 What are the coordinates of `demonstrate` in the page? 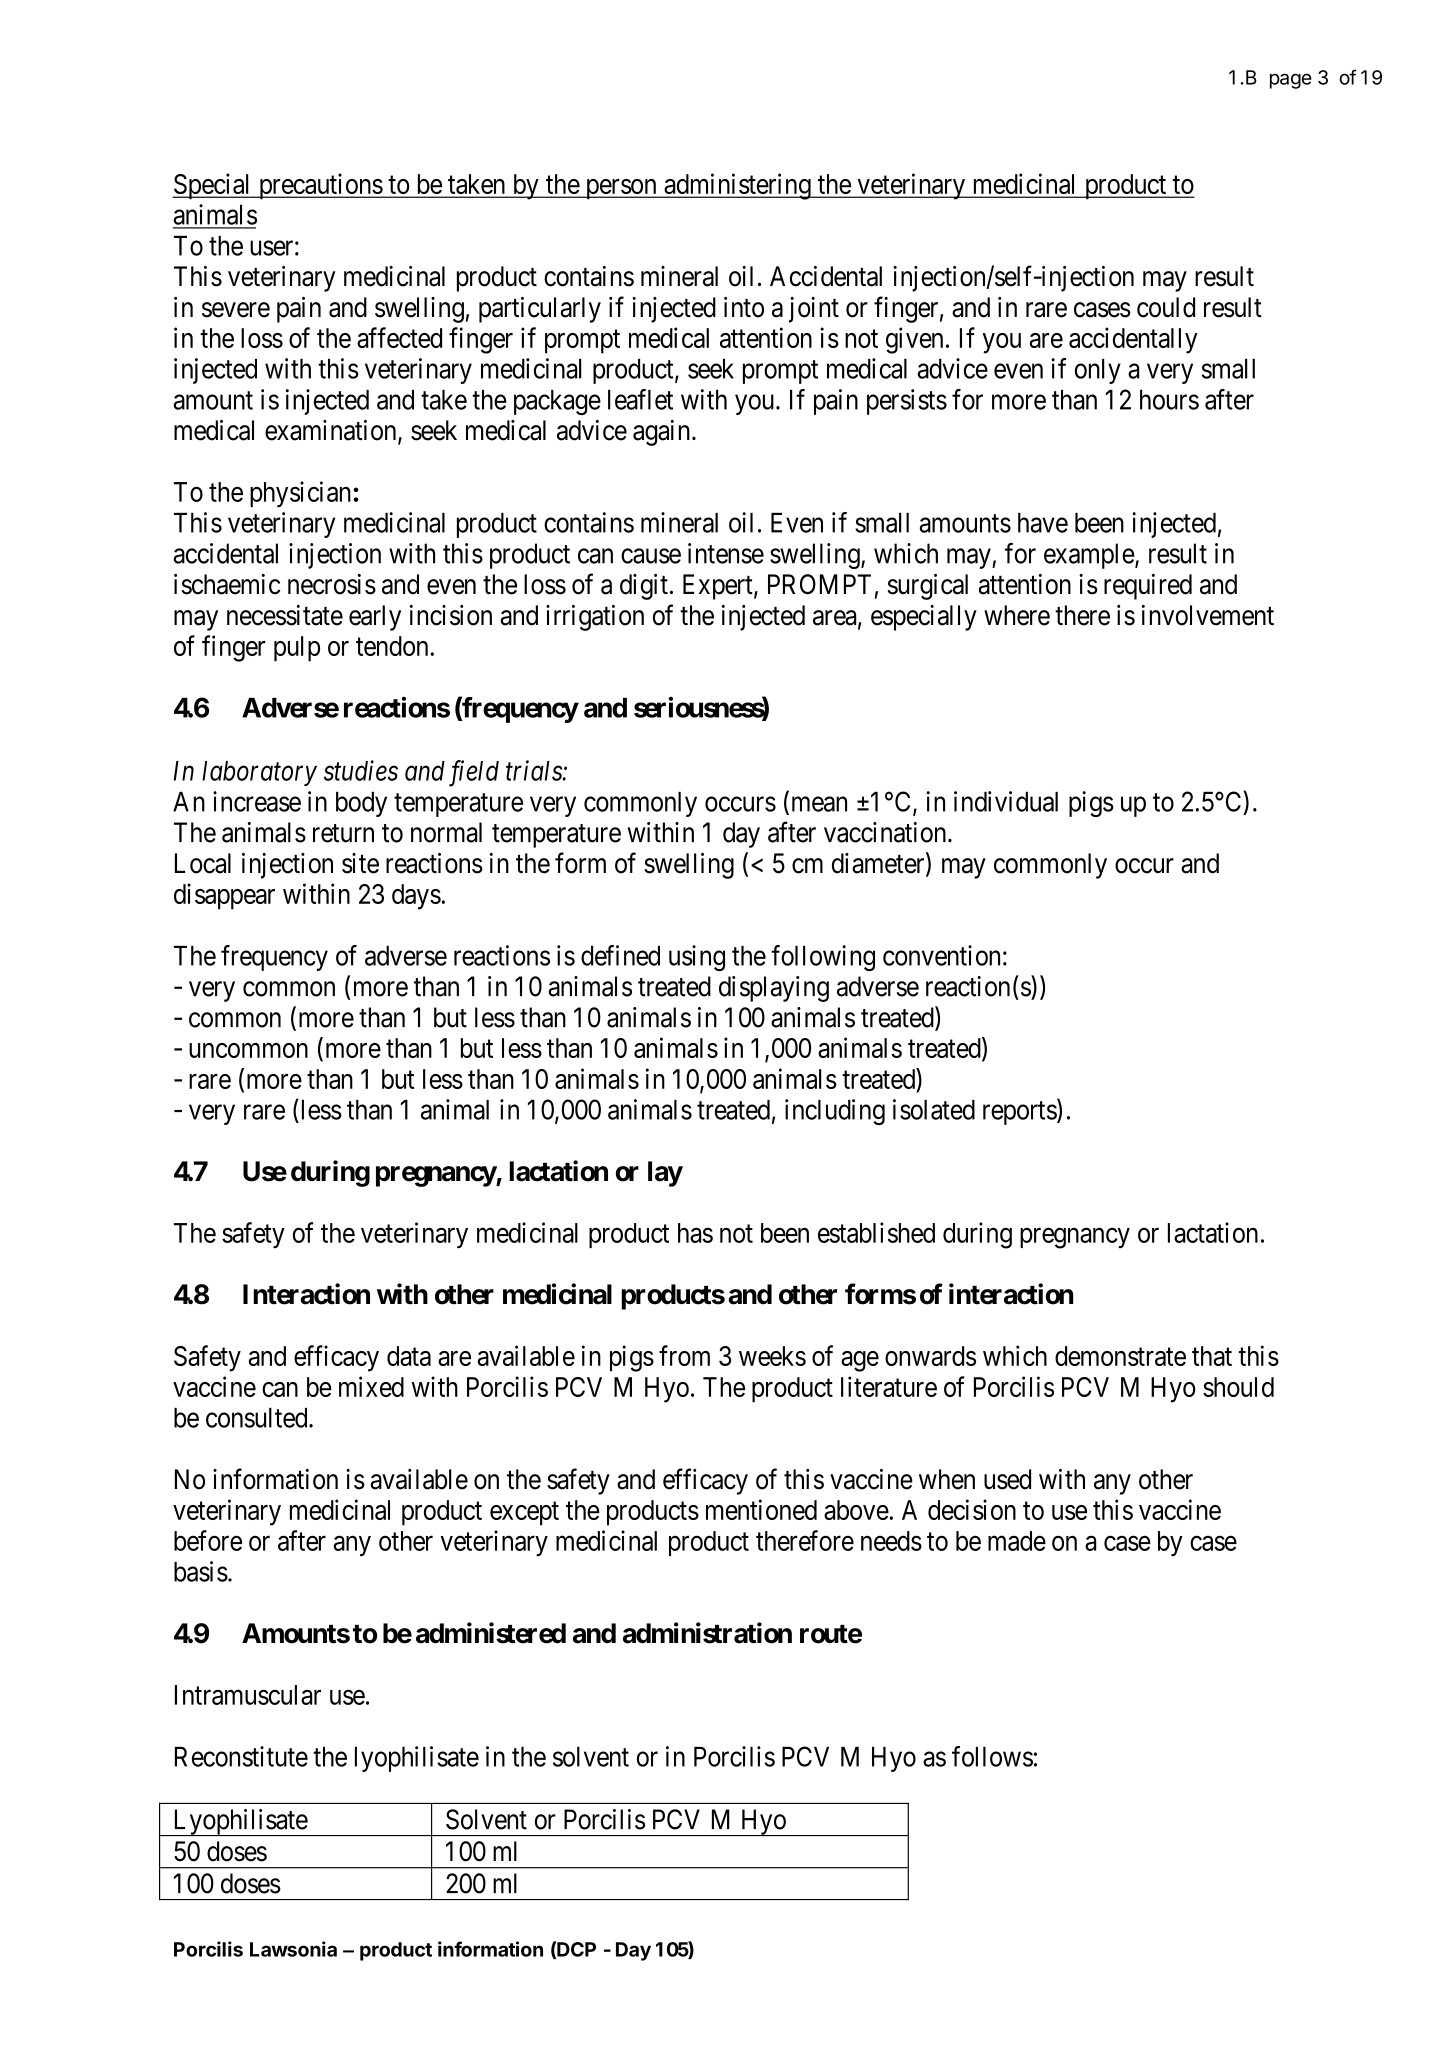 It's located at (1120, 1356).
